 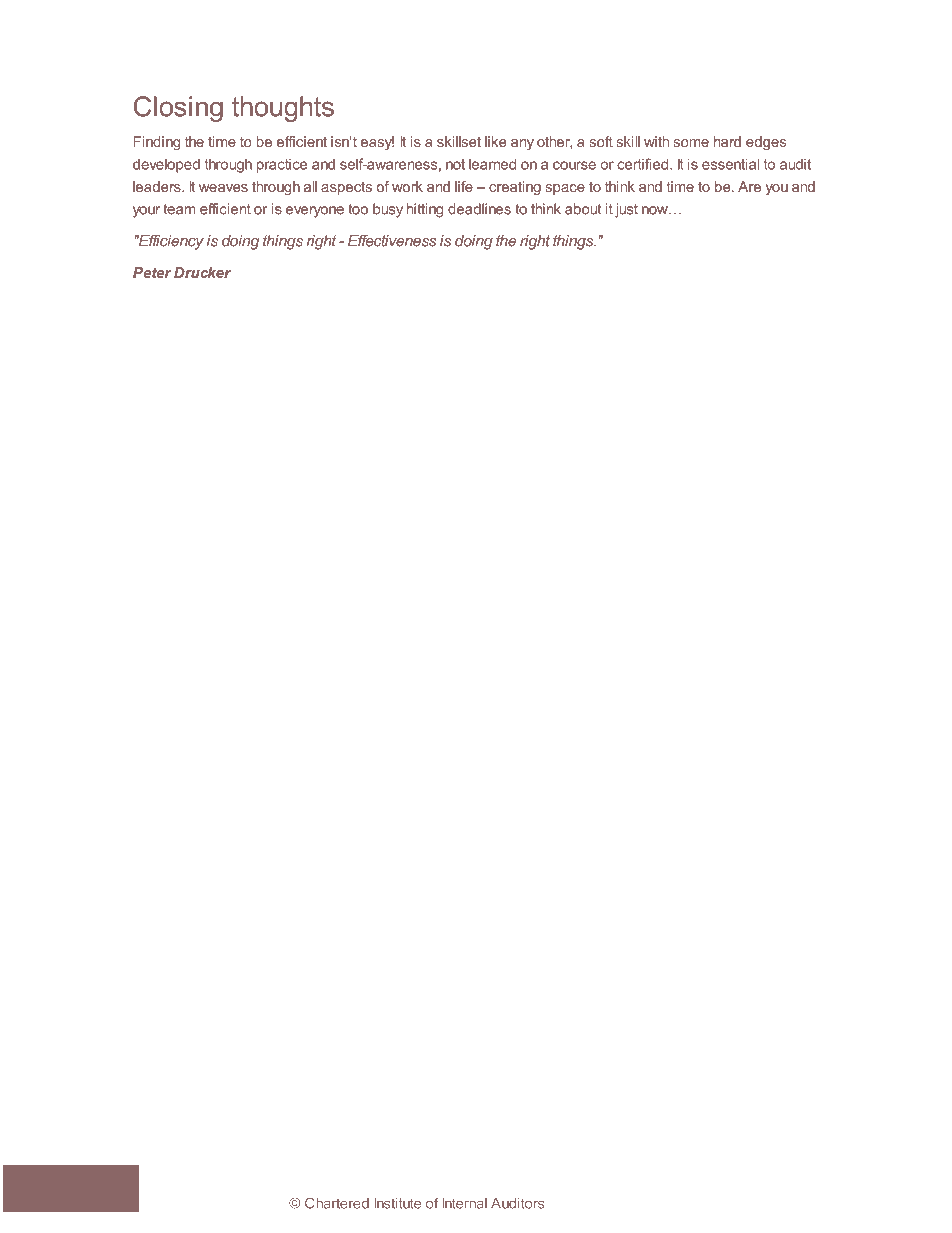 I want to click on Chartered, so click(x=337, y=1203).
